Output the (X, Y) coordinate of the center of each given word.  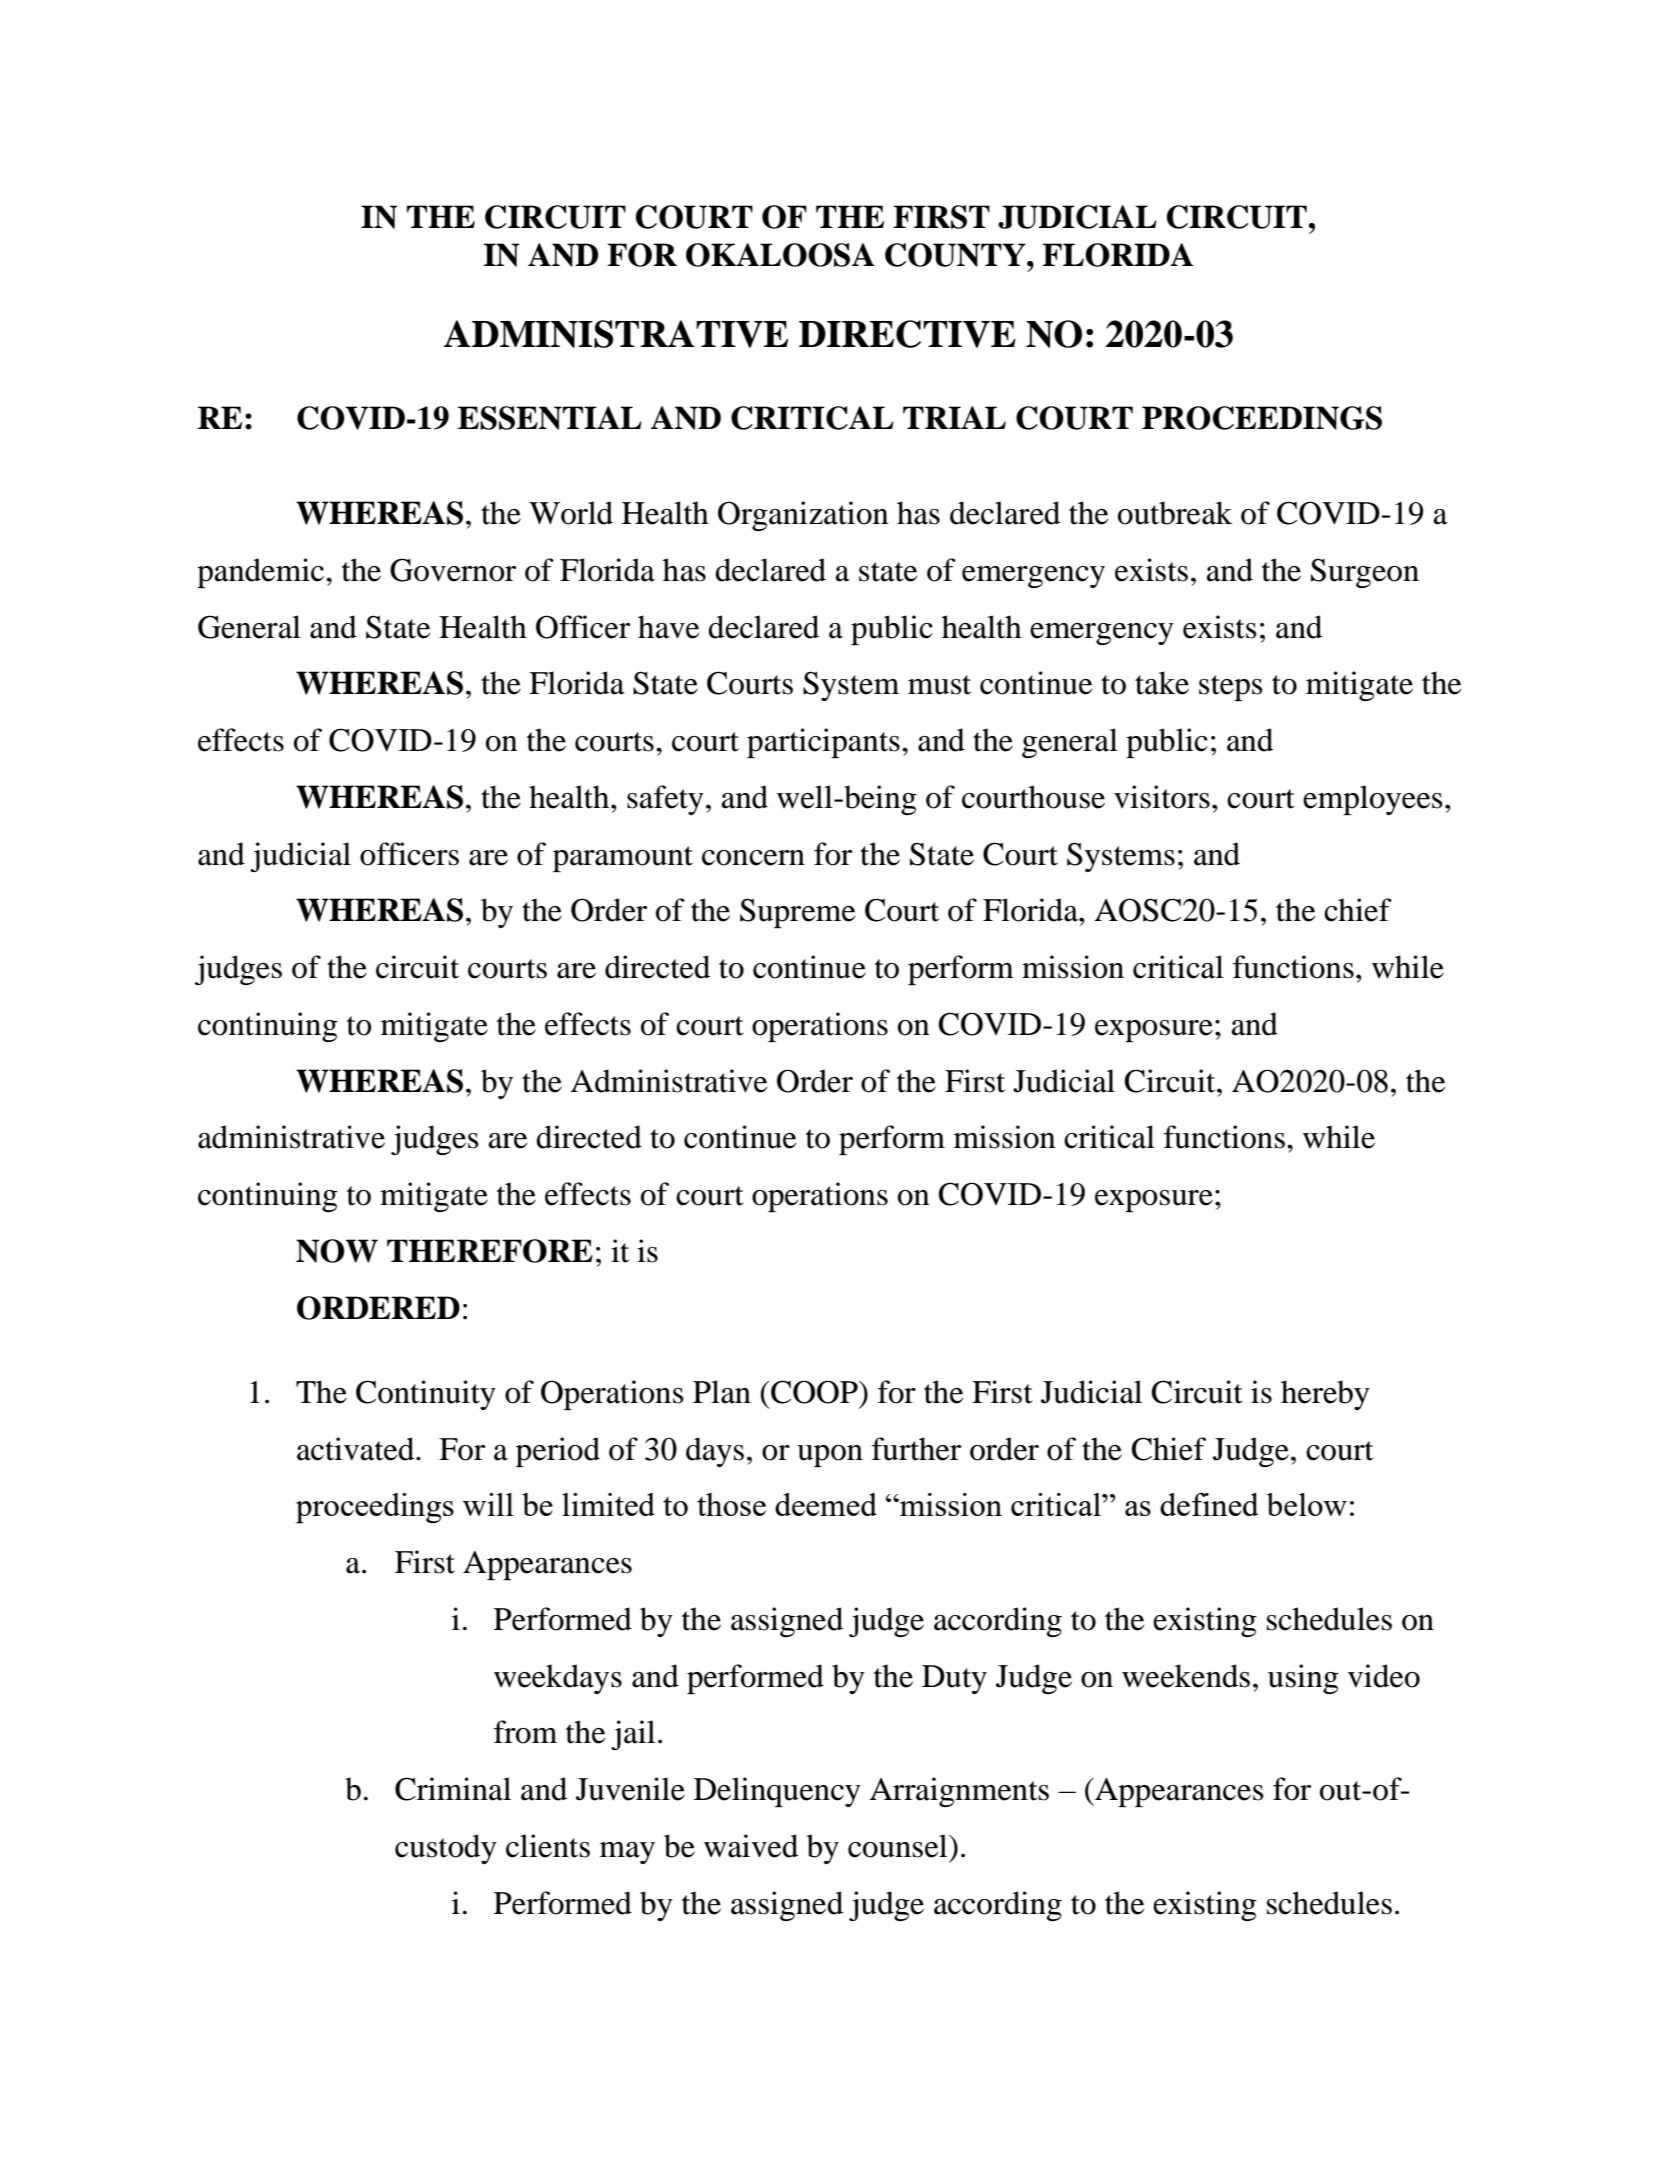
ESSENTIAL (550, 418)
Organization (803, 516)
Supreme (797, 913)
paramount (623, 859)
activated (357, 1449)
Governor (453, 570)
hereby (1325, 1395)
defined (1209, 1504)
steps (1231, 688)
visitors (1162, 797)
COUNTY (956, 255)
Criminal (453, 1789)
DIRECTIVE (907, 334)
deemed (826, 1504)
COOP (814, 1392)
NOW (337, 1251)
